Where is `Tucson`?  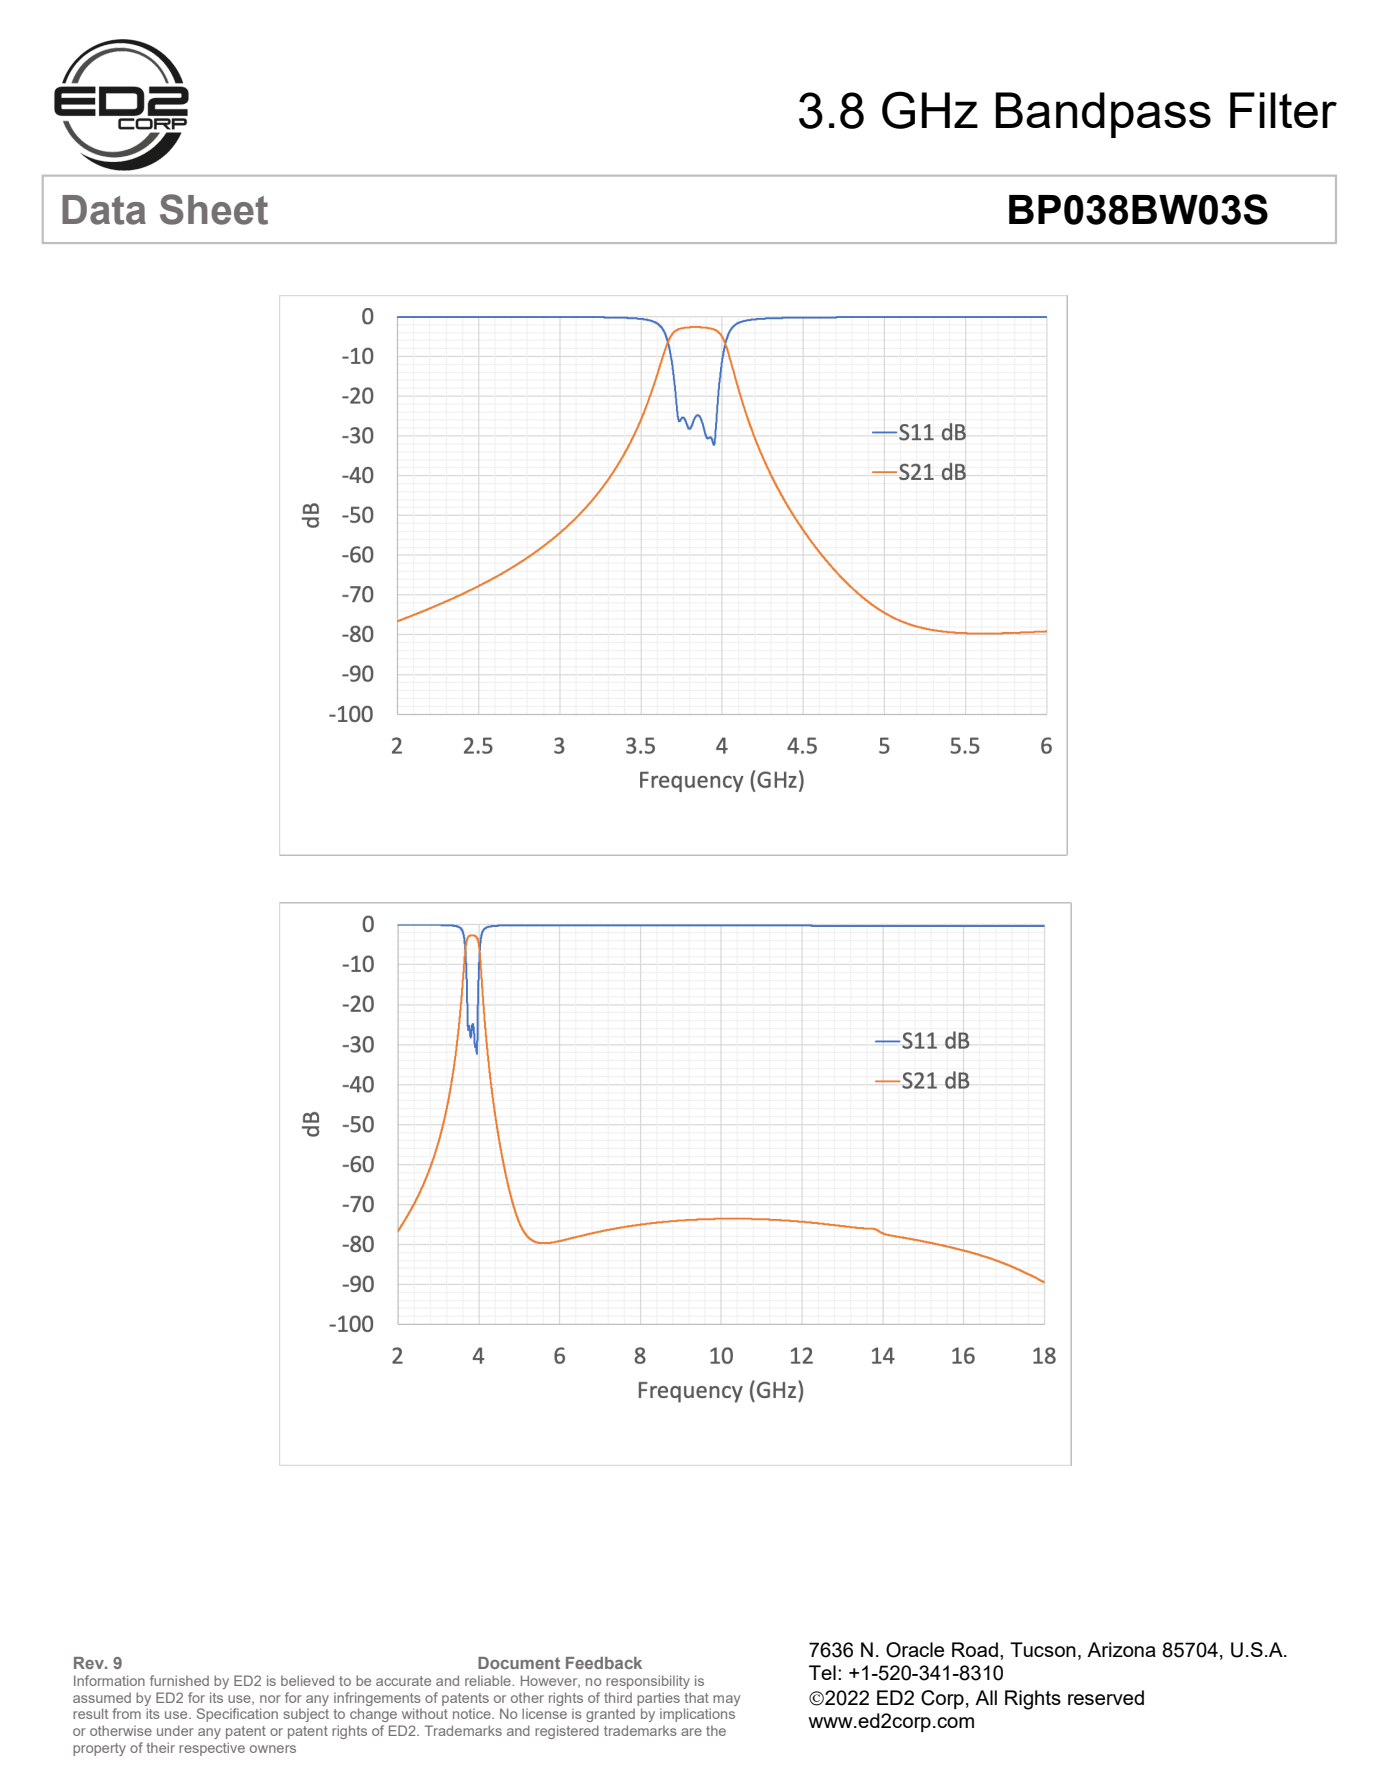
Tucson is located at coordinates (1043, 1649).
